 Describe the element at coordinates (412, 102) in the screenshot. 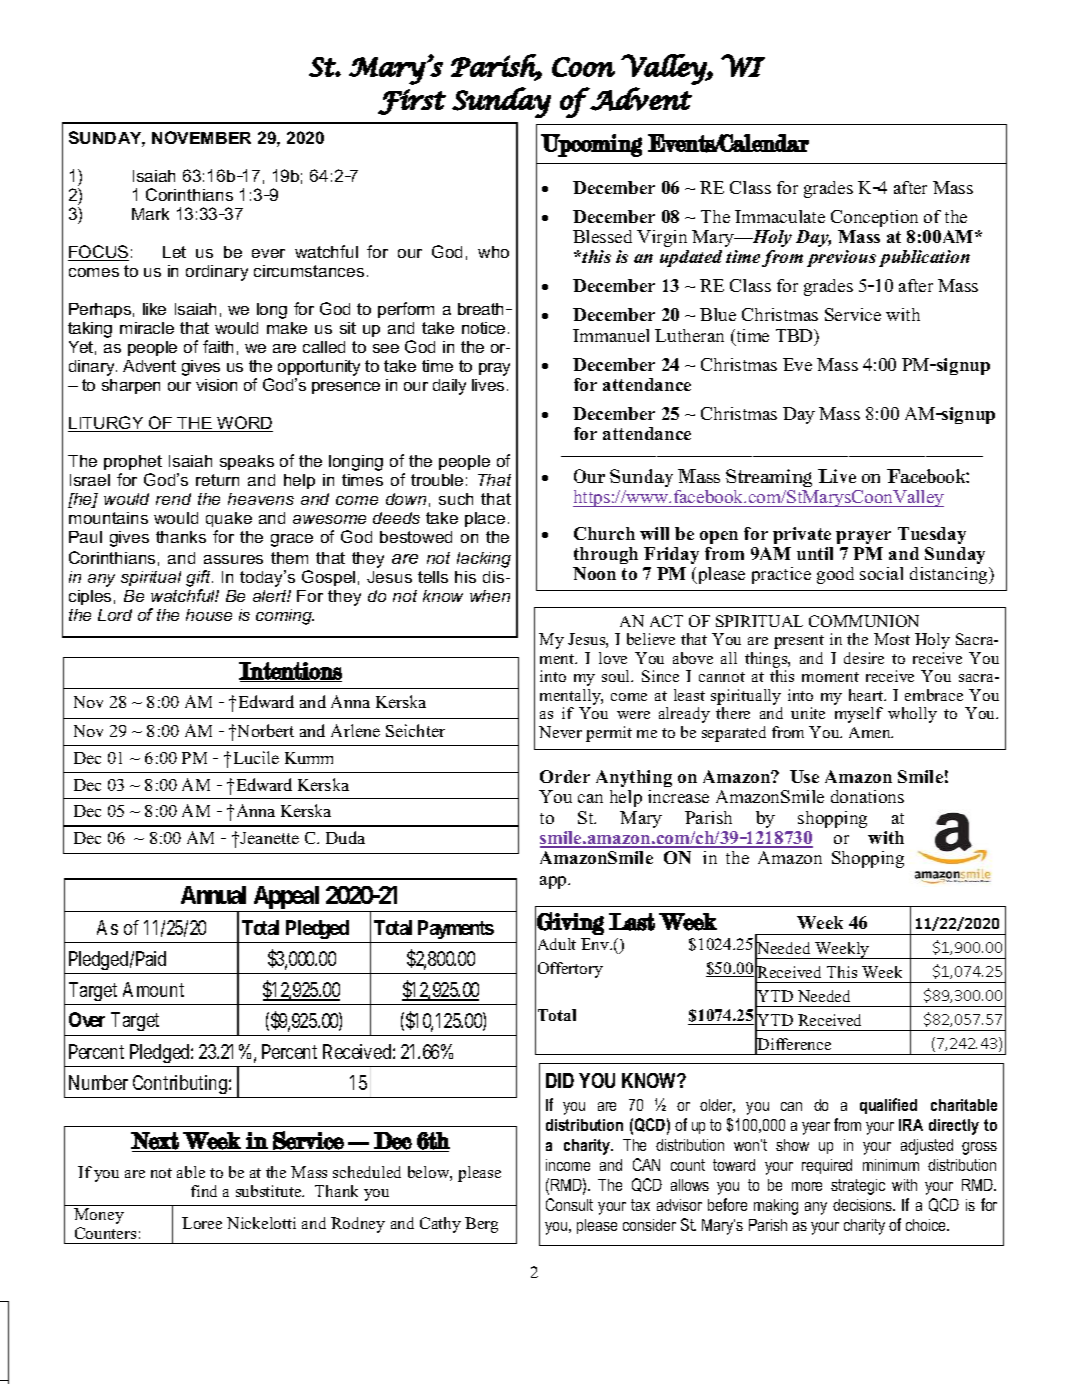

I see `First` at that location.
